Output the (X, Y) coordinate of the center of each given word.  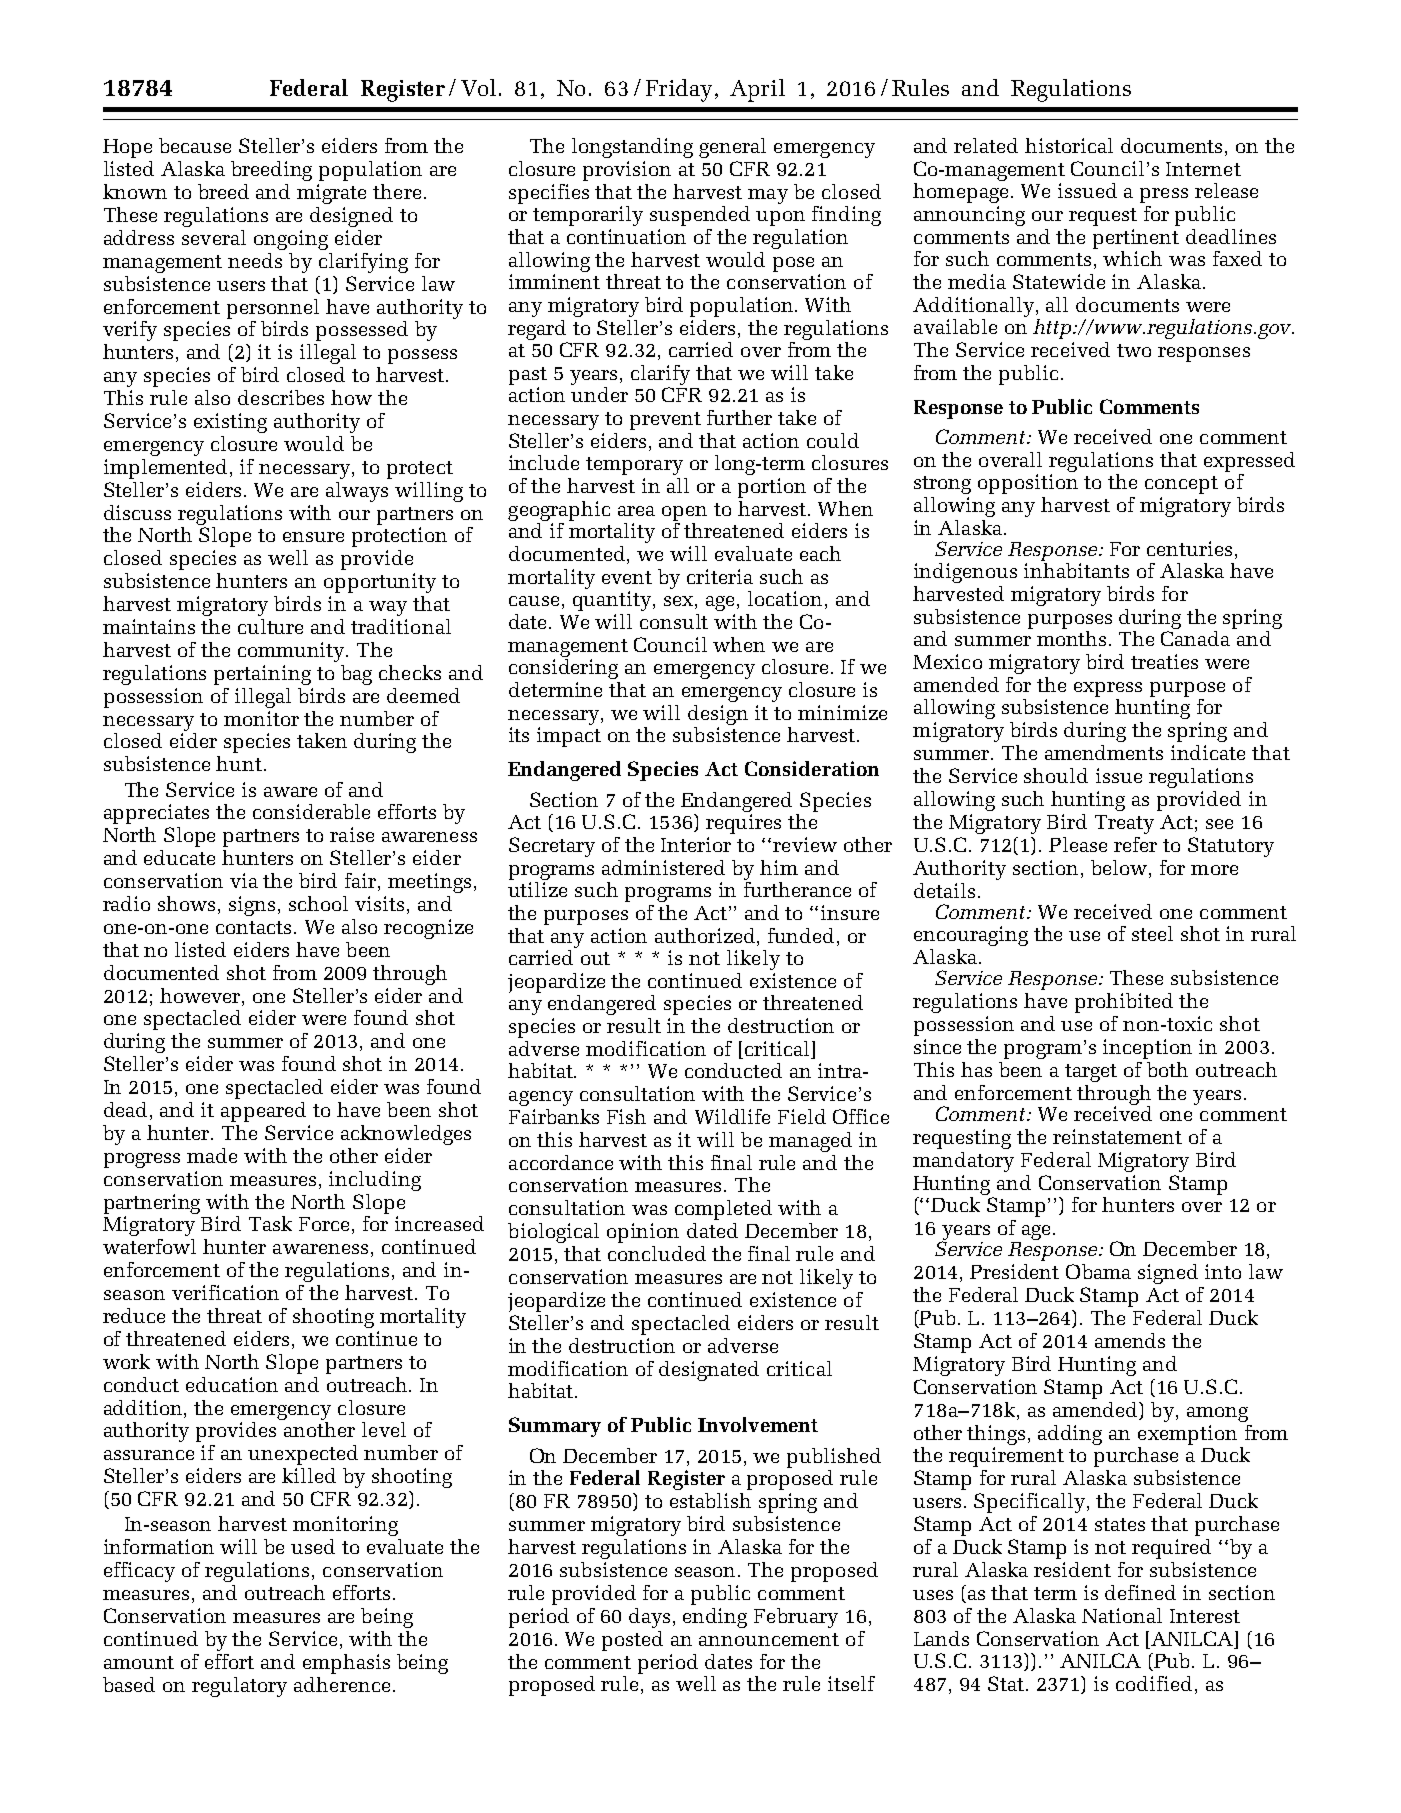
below (1120, 867)
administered (663, 867)
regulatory (239, 1687)
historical (1069, 145)
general (732, 148)
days (649, 1618)
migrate (331, 194)
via (244, 880)
